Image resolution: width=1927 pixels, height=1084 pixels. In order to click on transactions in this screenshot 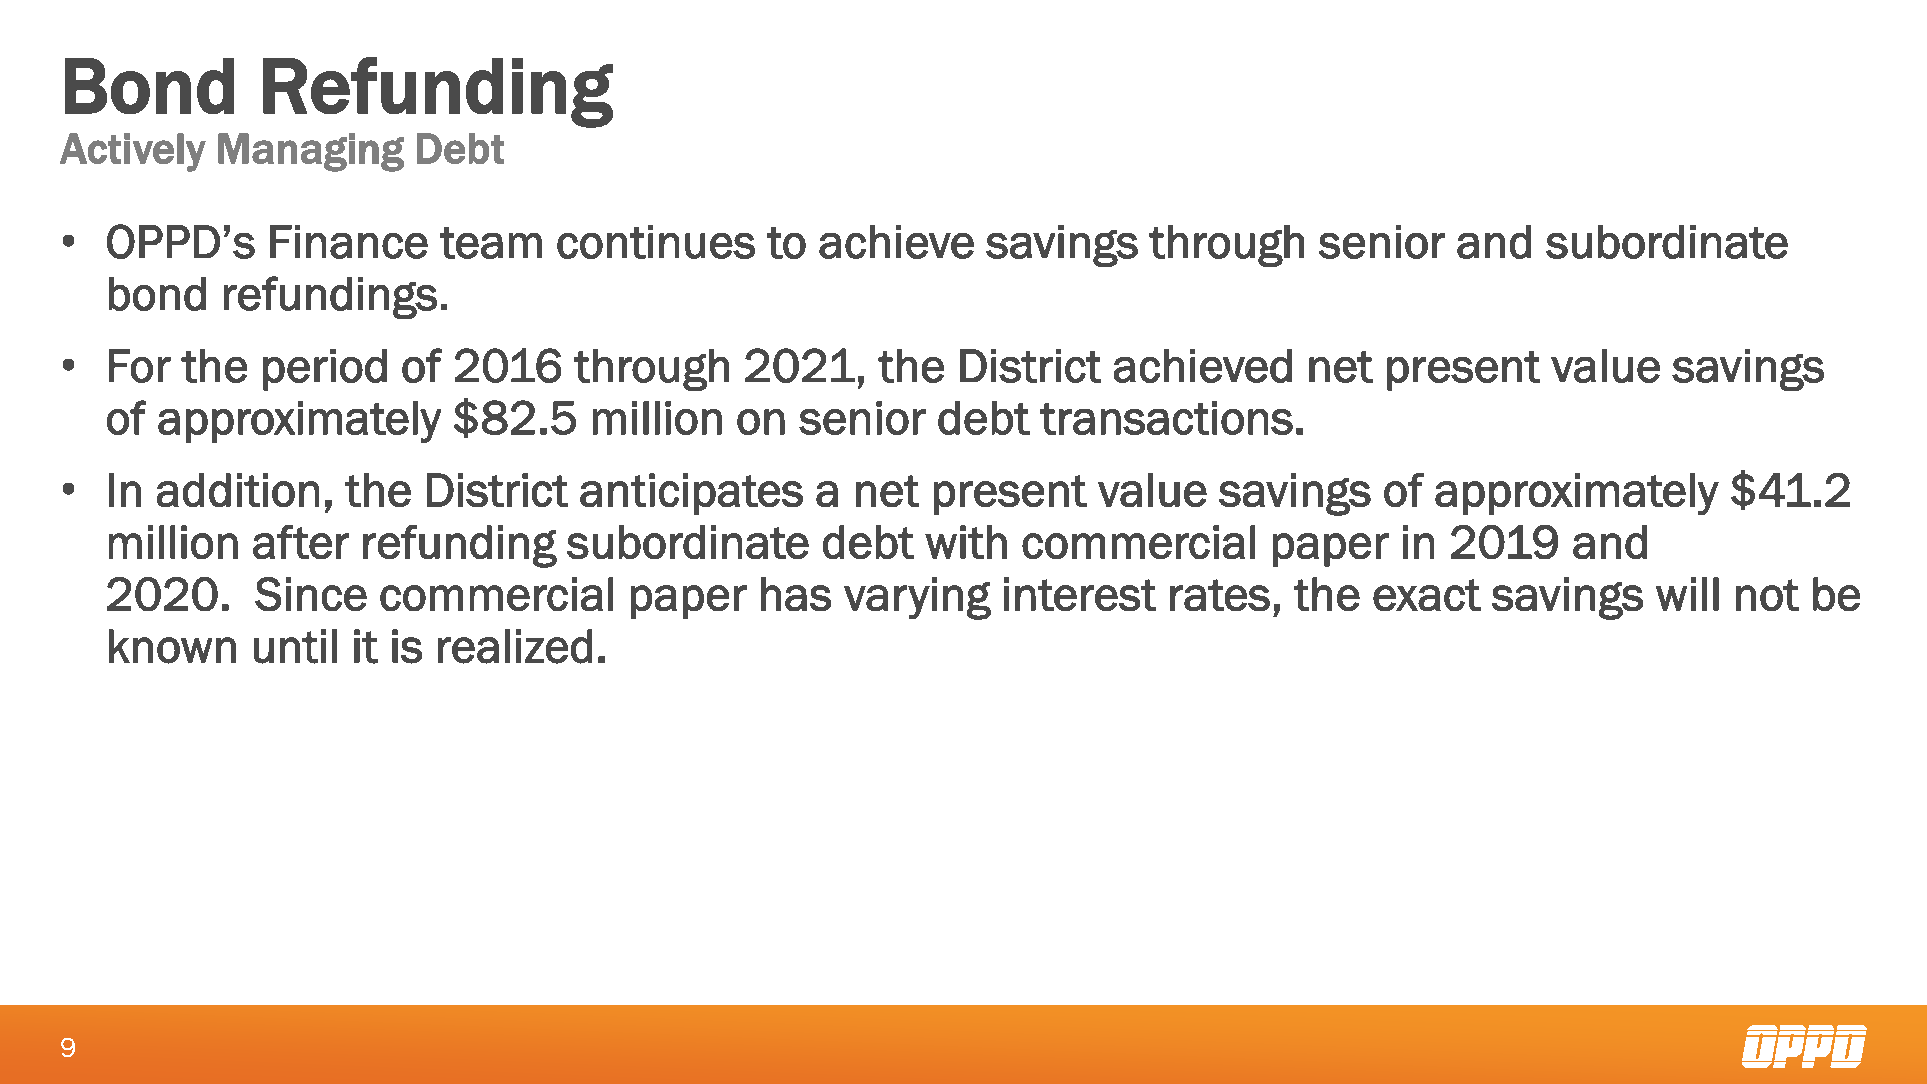, I will do `click(1166, 418)`.
